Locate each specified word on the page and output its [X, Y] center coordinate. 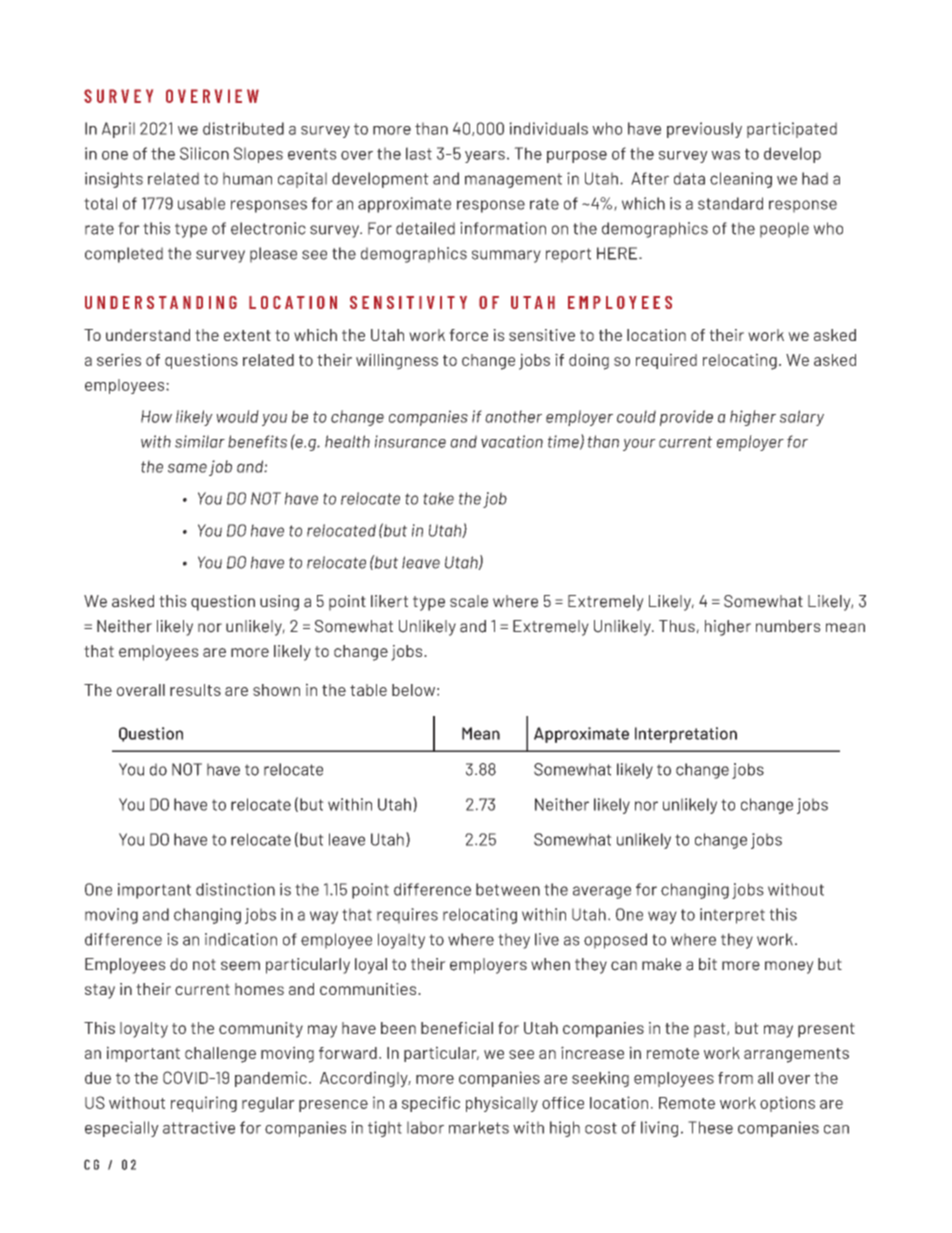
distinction [235, 889]
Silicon [204, 153]
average [602, 892]
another [513, 416]
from [735, 1078]
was [725, 155]
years [485, 157]
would [237, 416]
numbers [788, 626]
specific [431, 1104]
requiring [204, 1104]
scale [469, 601]
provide [686, 418]
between [508, 889]
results [195, 690]
